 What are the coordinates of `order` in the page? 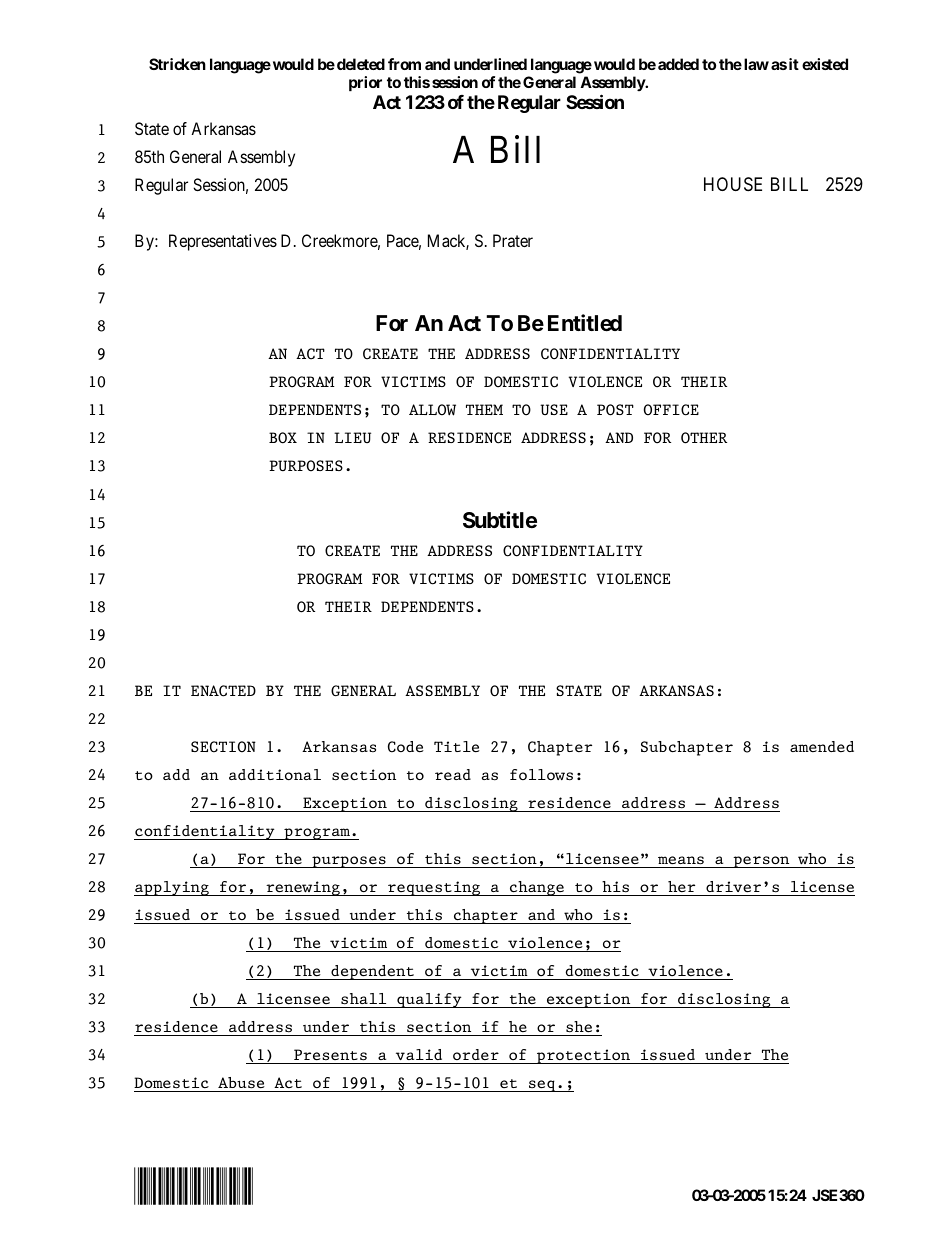 It's located at (476, 1054).
